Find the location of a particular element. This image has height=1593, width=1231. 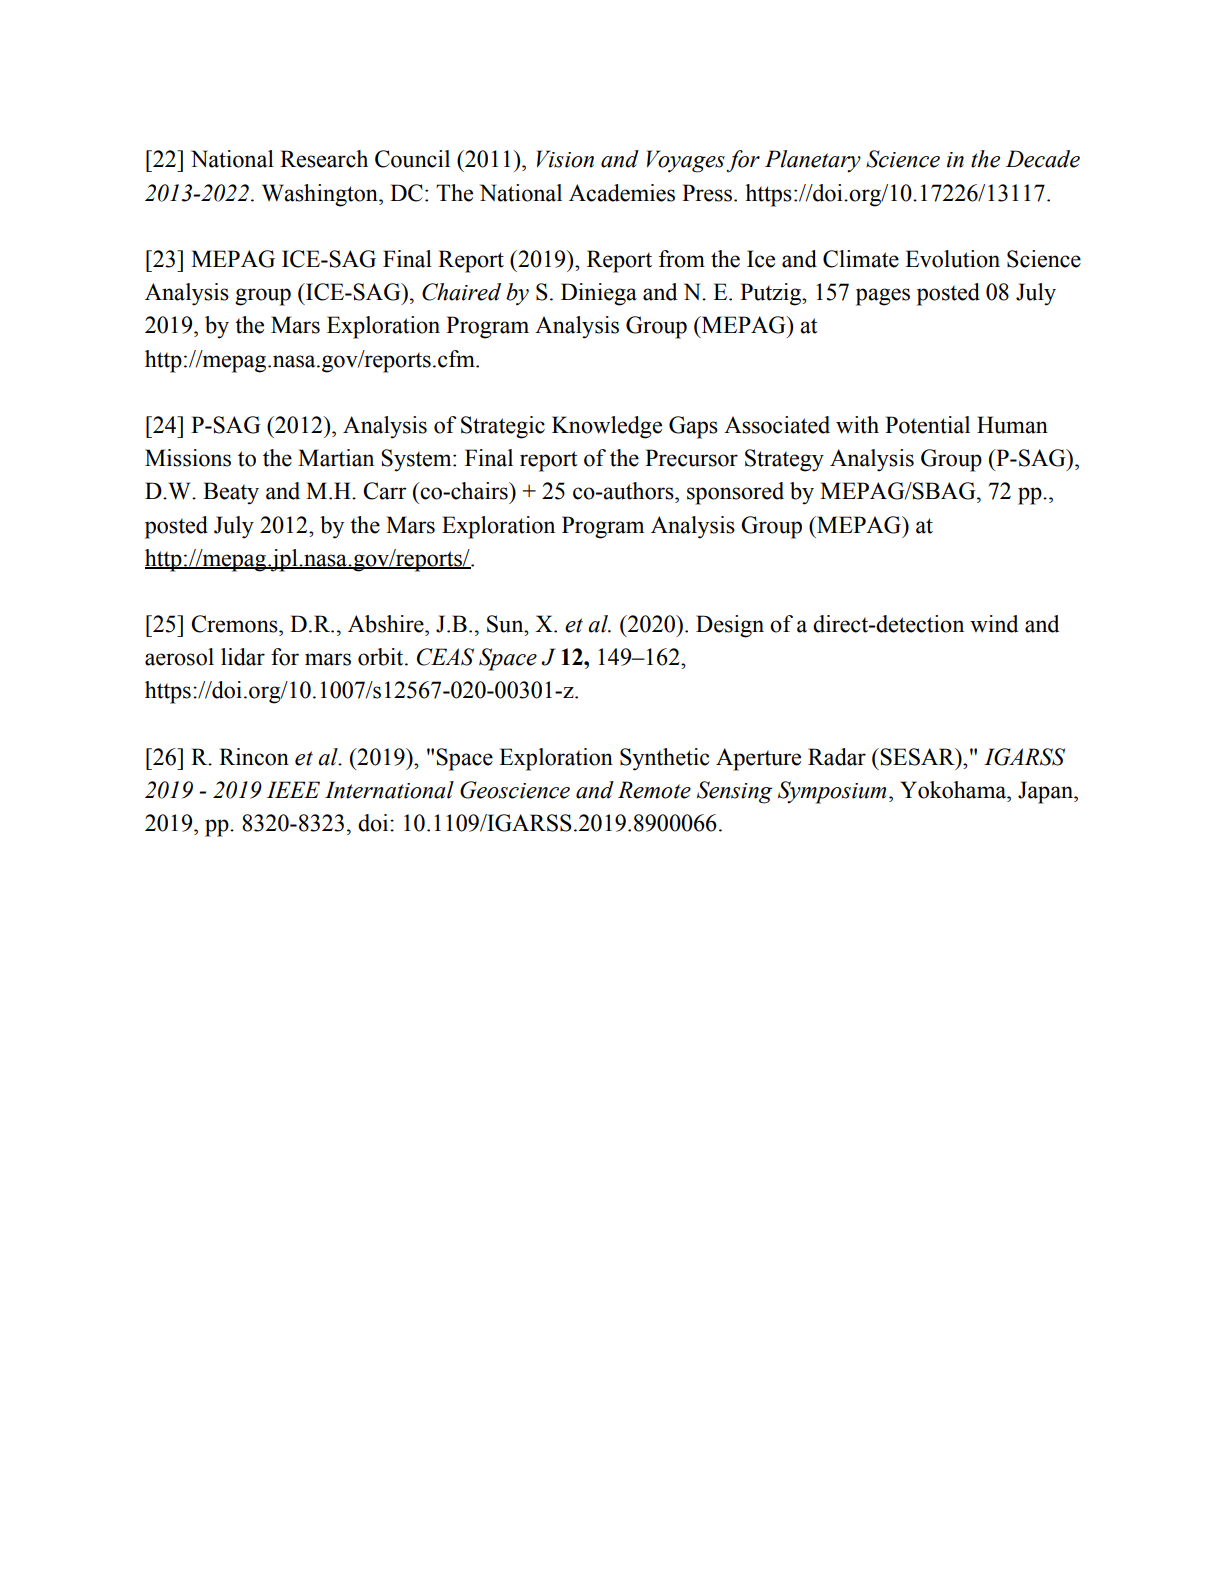

lidar is located at coordinates (243, 657).
